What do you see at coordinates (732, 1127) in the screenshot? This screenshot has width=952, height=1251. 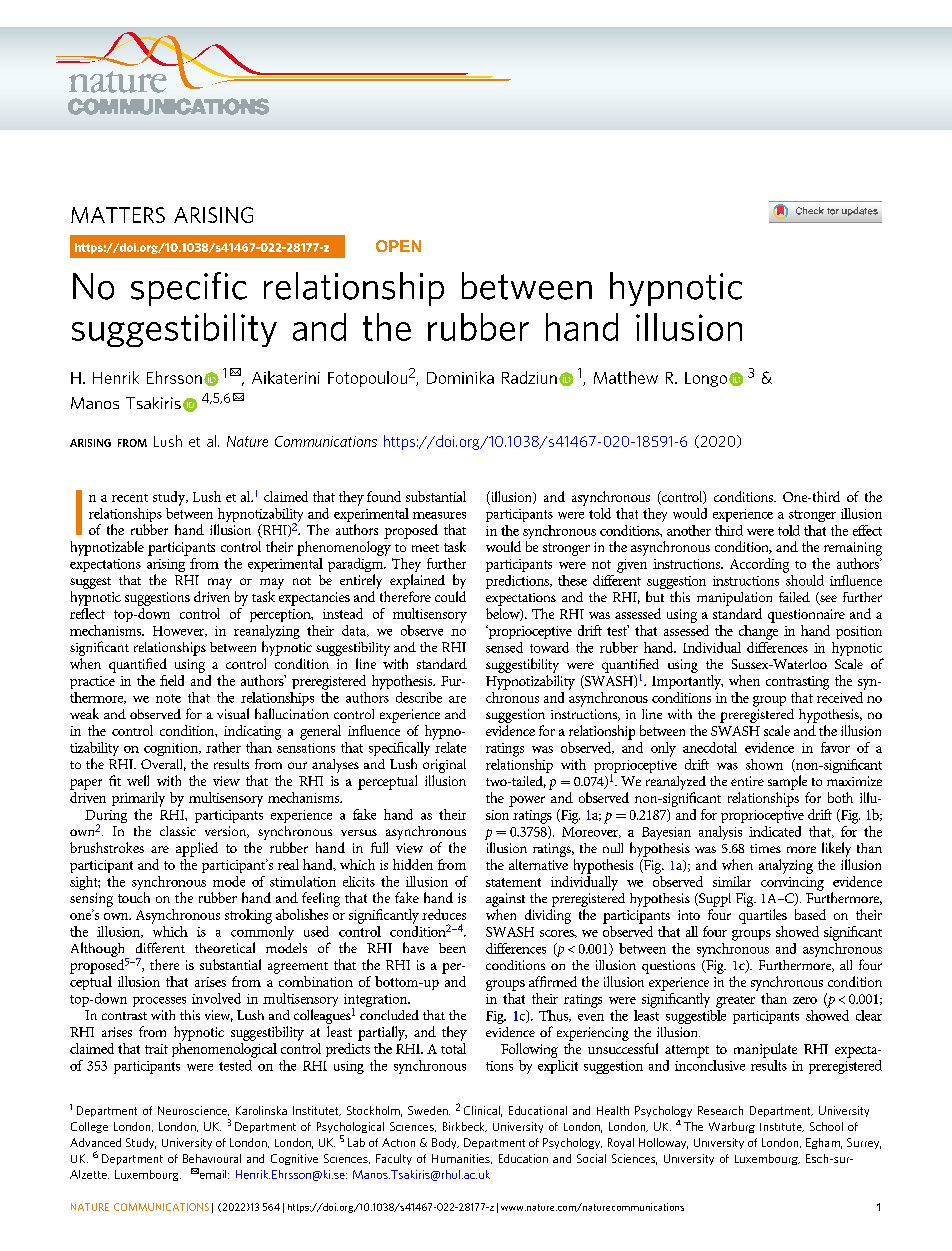 I see `Warburg` at bounding box center [732, 1127].
